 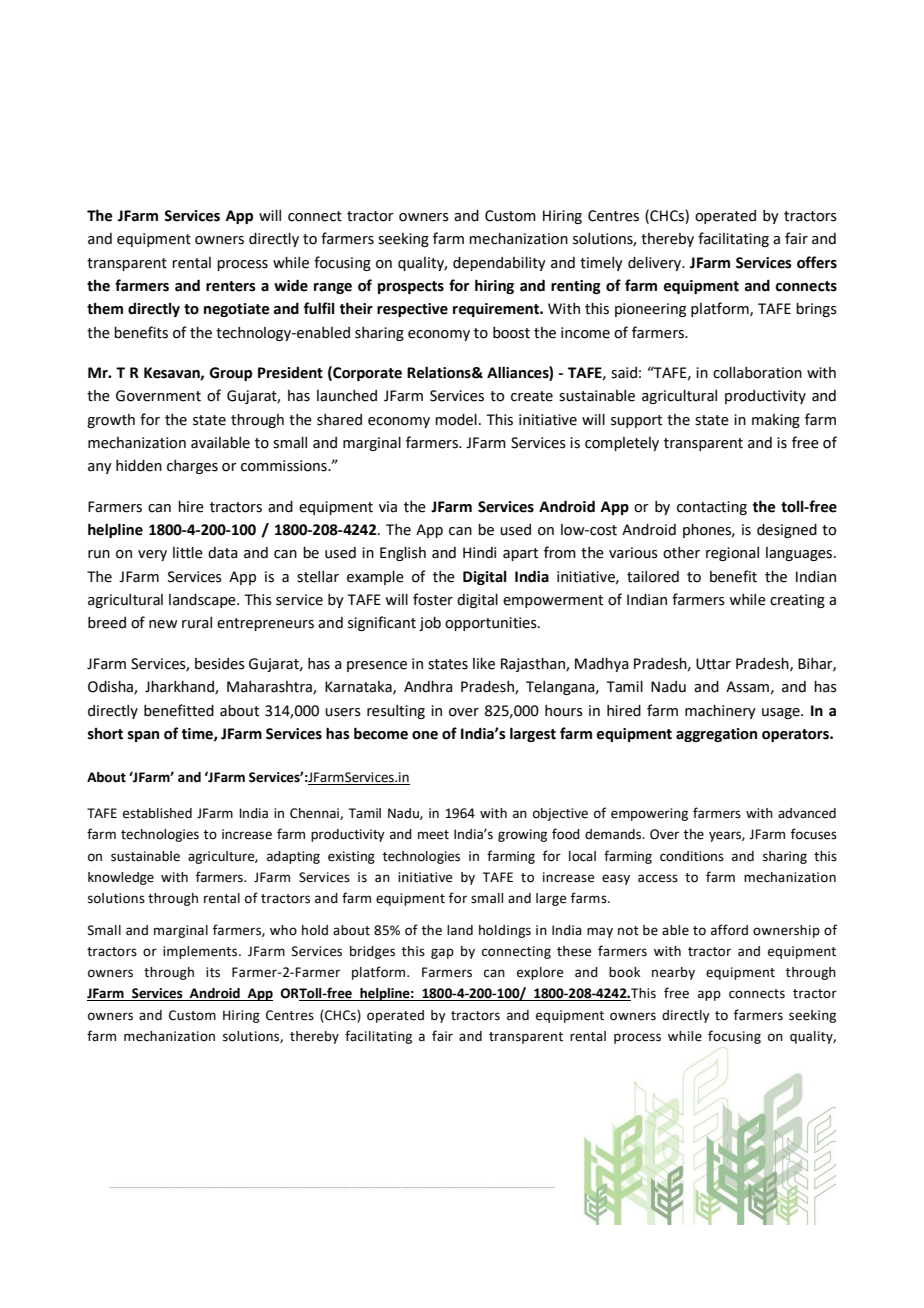 What do you see at coordinates (388, 507) in the screenshot?
I see `via` at bounding box center [388, 507].
